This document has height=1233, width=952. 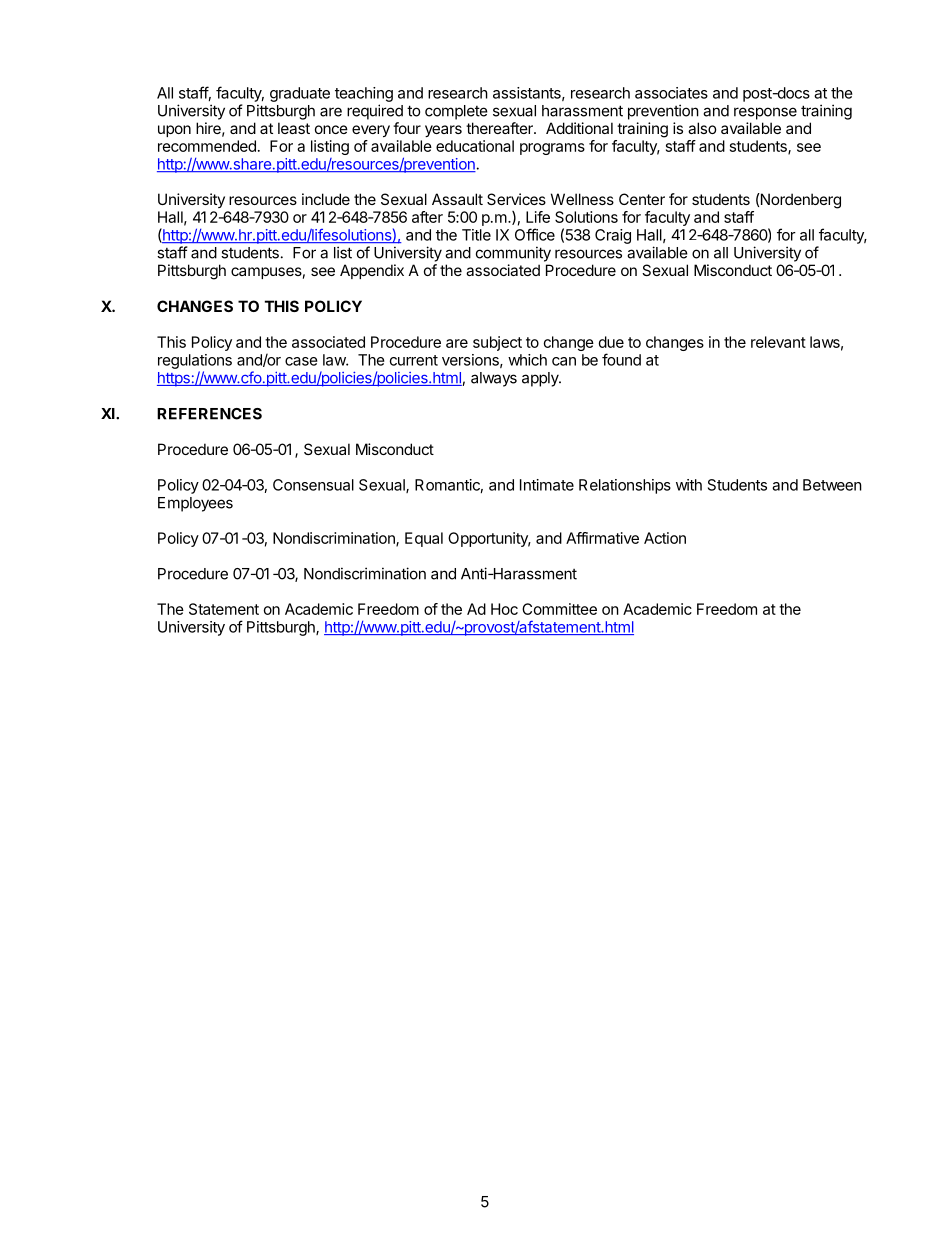 What do you see at coordinates (456, 112) in the document?
I see `complete` at bounding box center [456, 112].
